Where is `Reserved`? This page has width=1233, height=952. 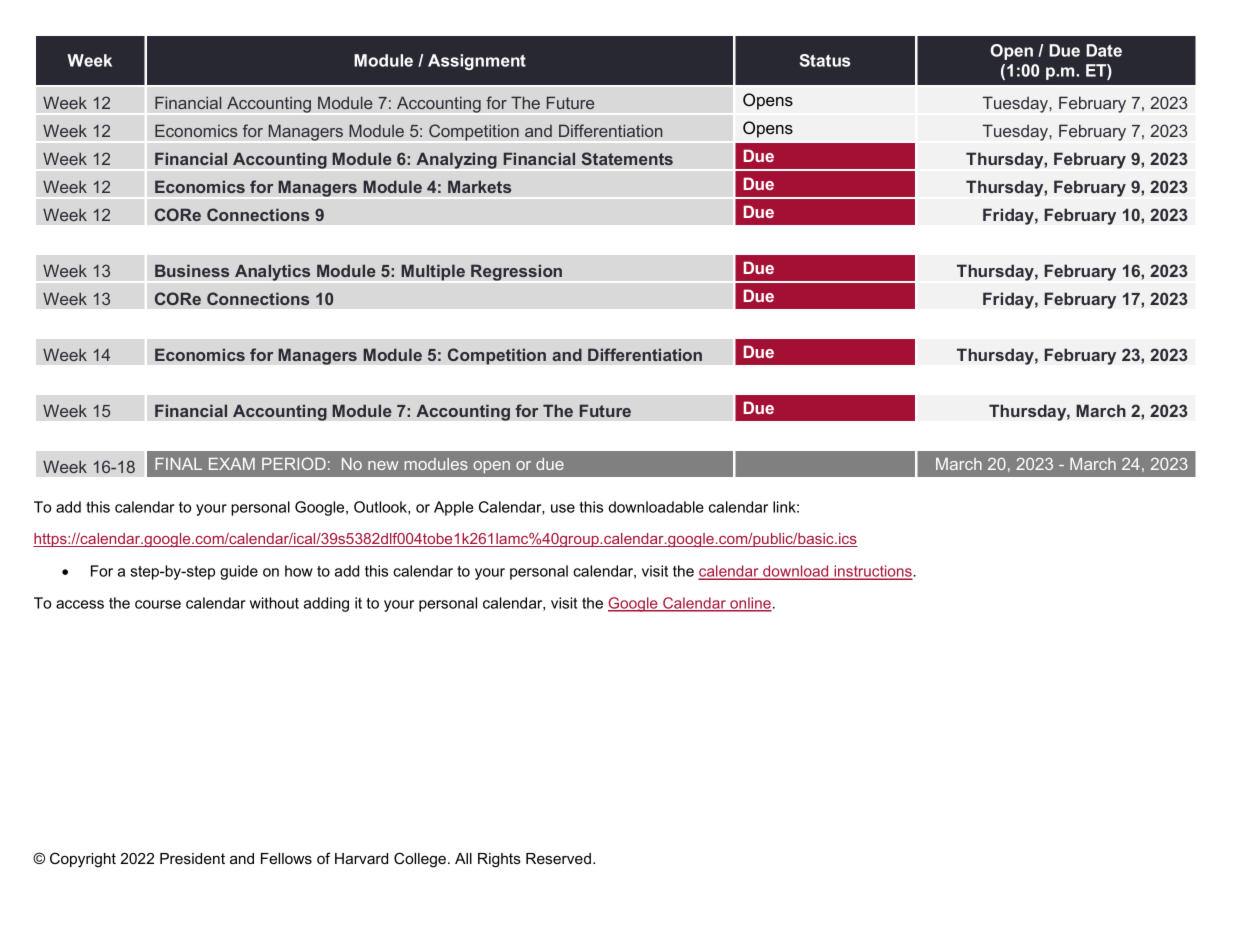
Reserved is located at coordinates (558, 858).
